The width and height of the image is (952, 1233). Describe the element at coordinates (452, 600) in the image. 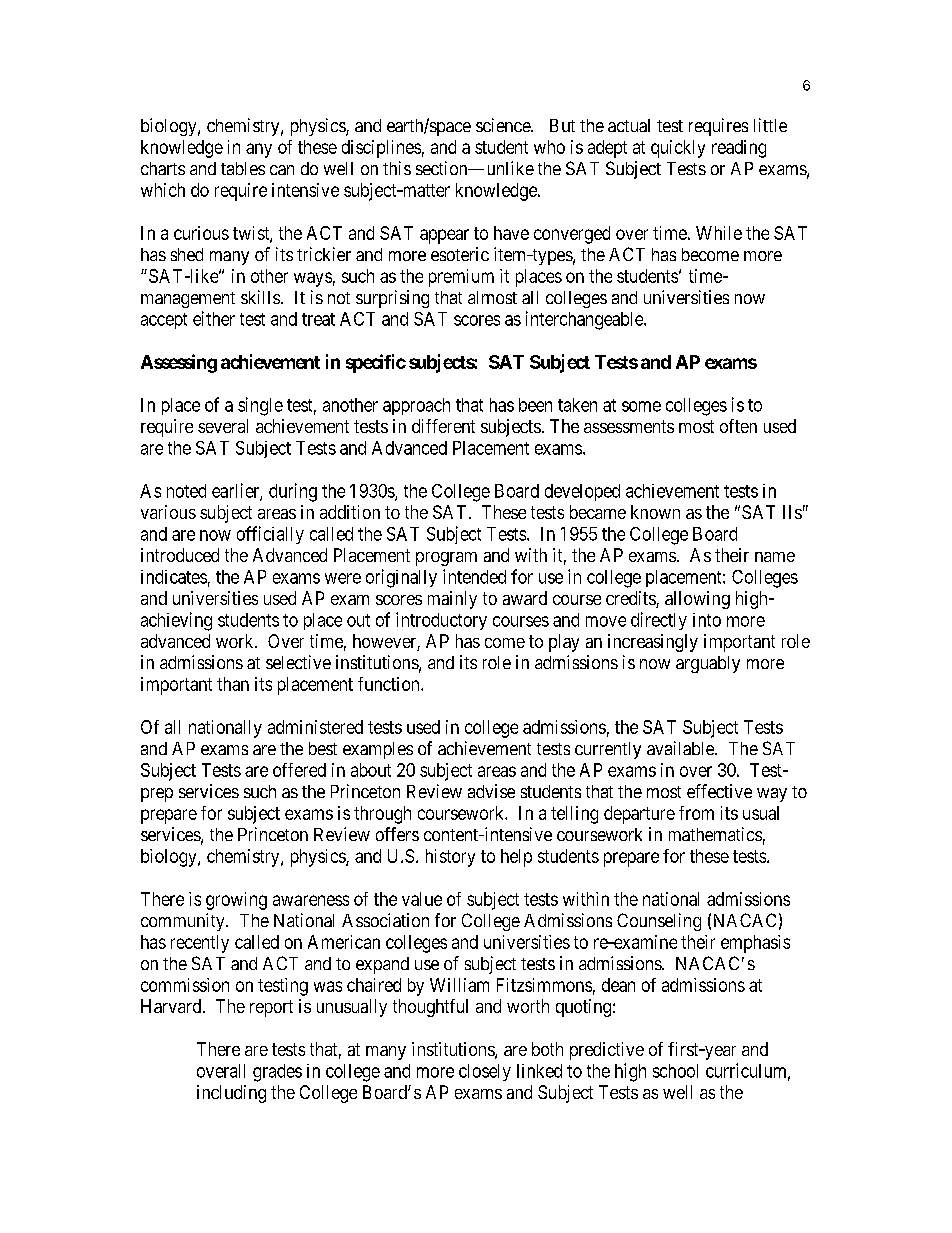

I see `mainly` at that location.
